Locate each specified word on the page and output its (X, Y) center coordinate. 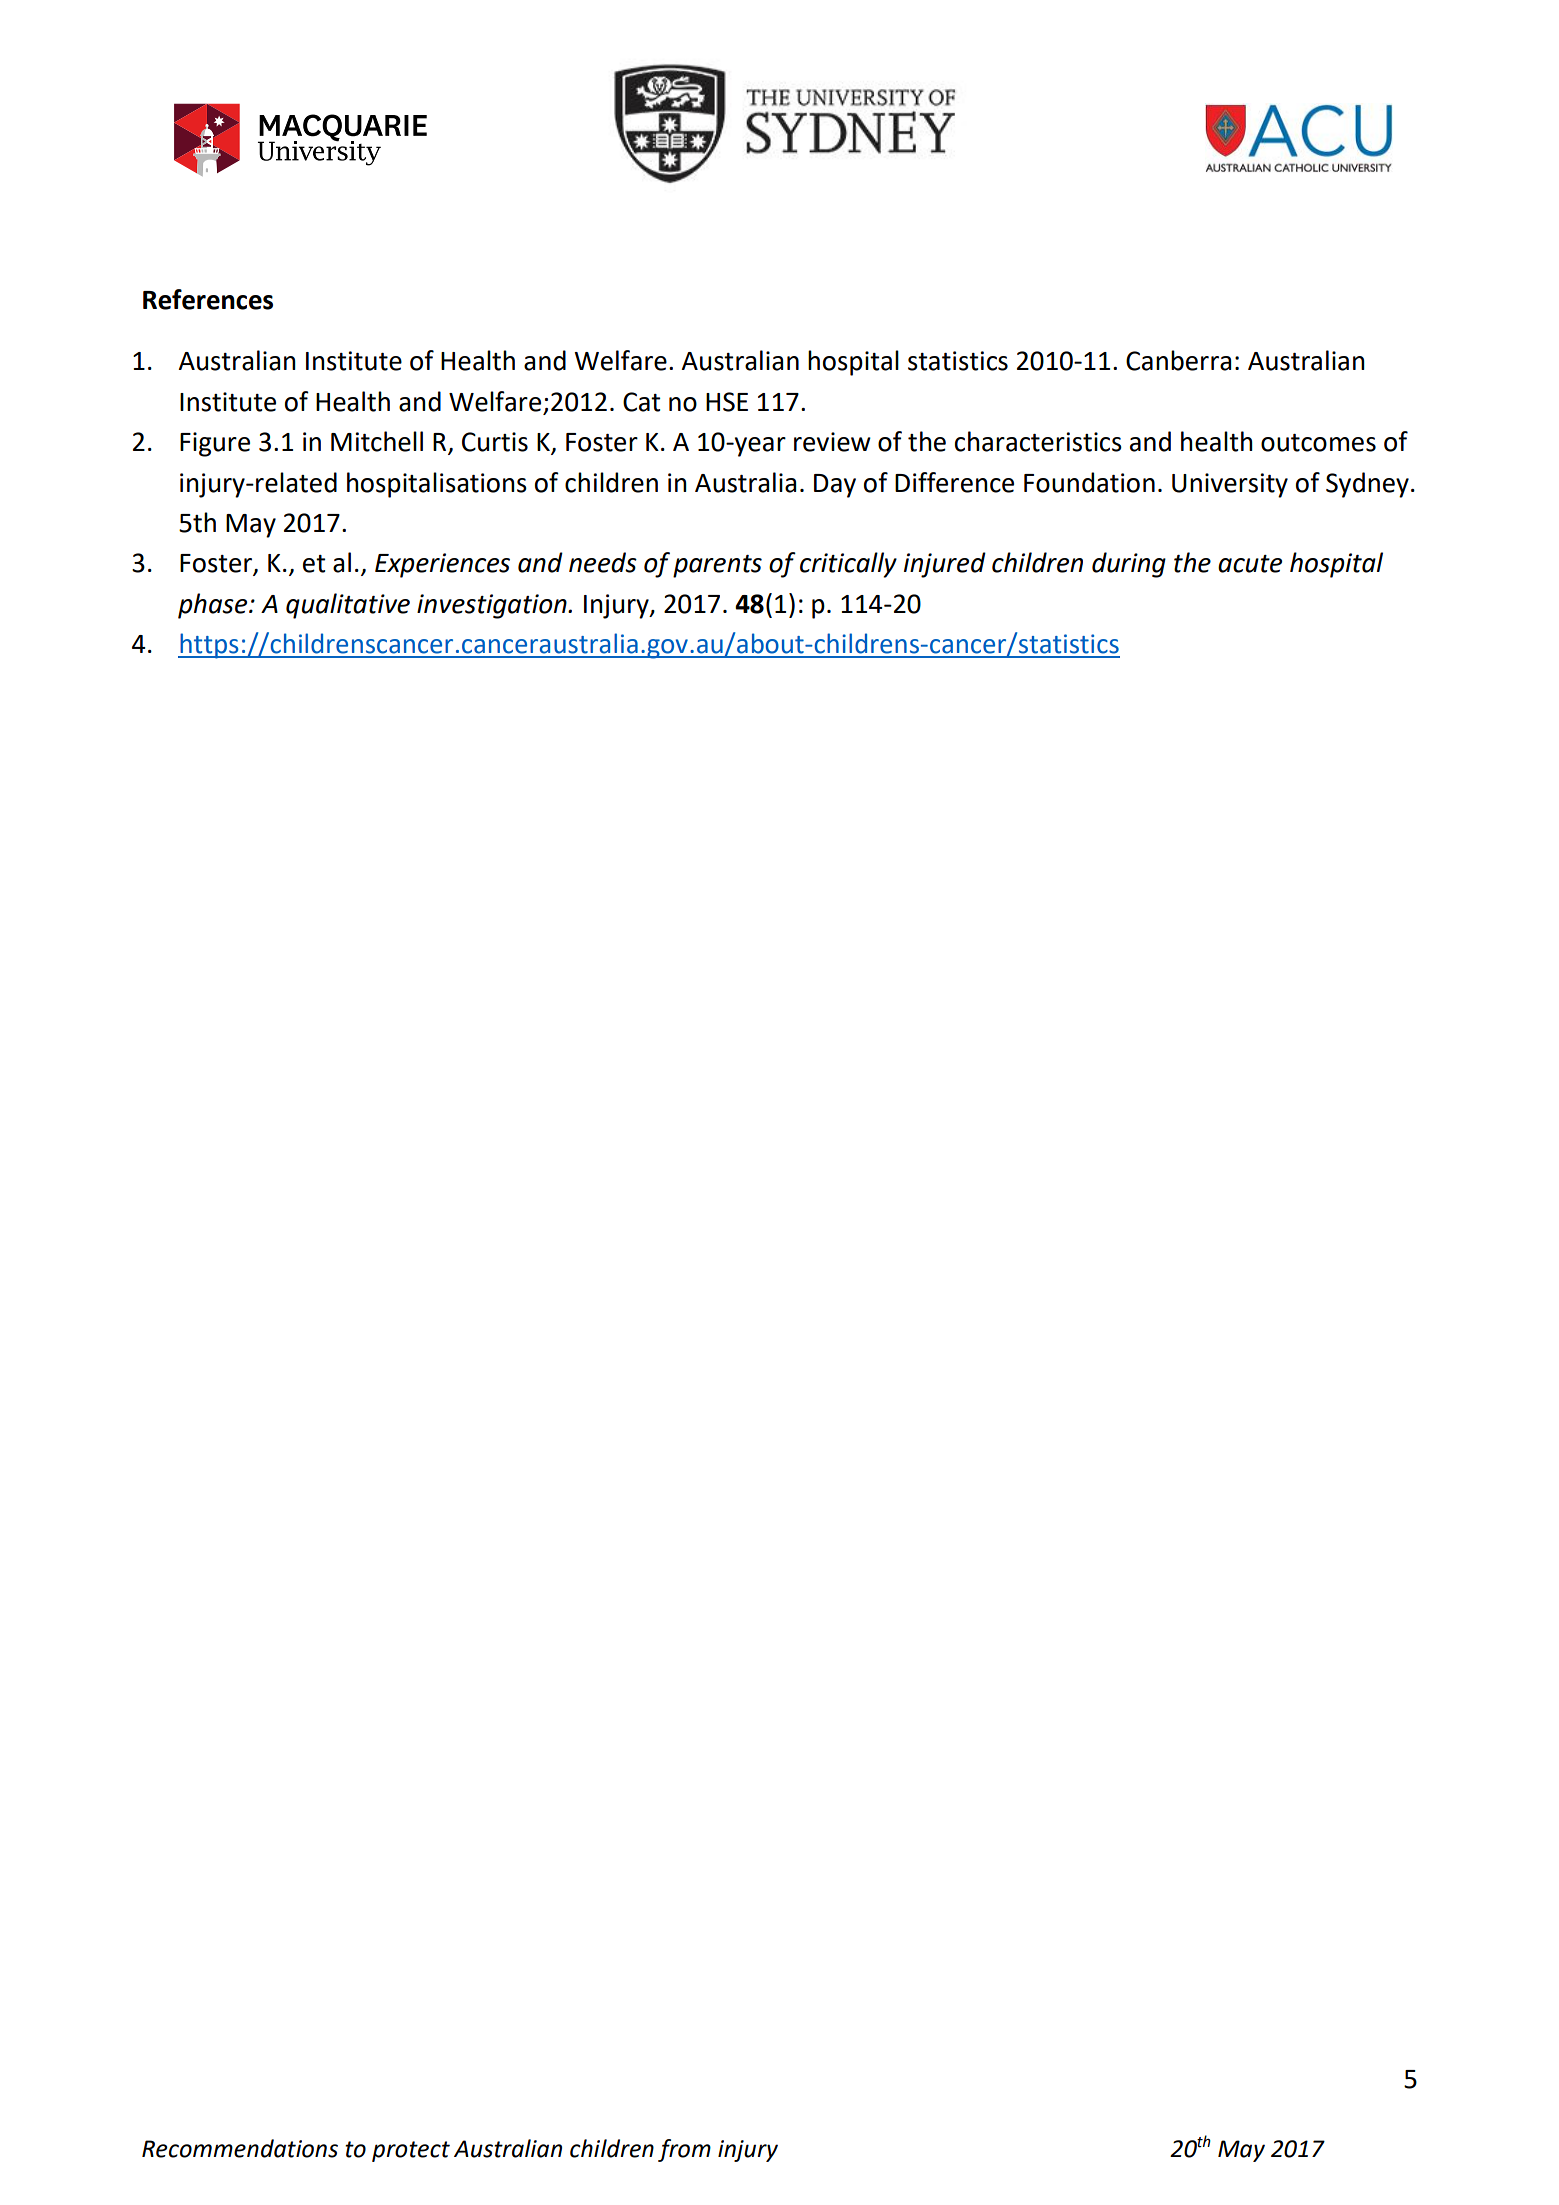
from (684, 2150)
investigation (493, 606)
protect (411, 2151)
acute (1250, 564)
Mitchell (377, 441)
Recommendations (240, 2148)
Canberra (1178, 360)
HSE (727, 402)
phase (214, 606)
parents (717, 566)
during (1129, 565)
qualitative (348, 606)
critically (848, 565)
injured (945, 565)
